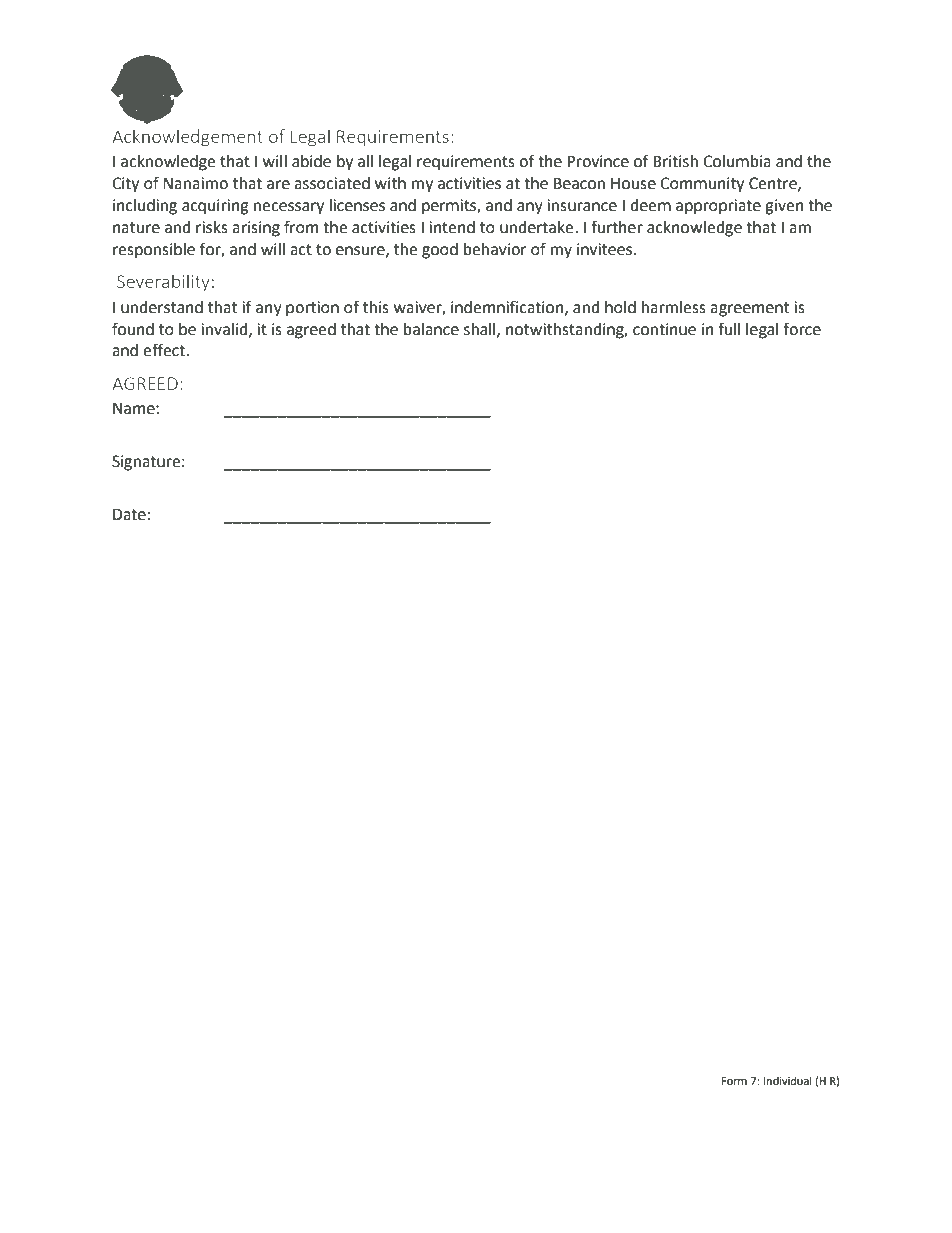  What do you see at coordinates (195, 183) in the page?
I see `Nanaimo` at bounding box center [195, 183].
